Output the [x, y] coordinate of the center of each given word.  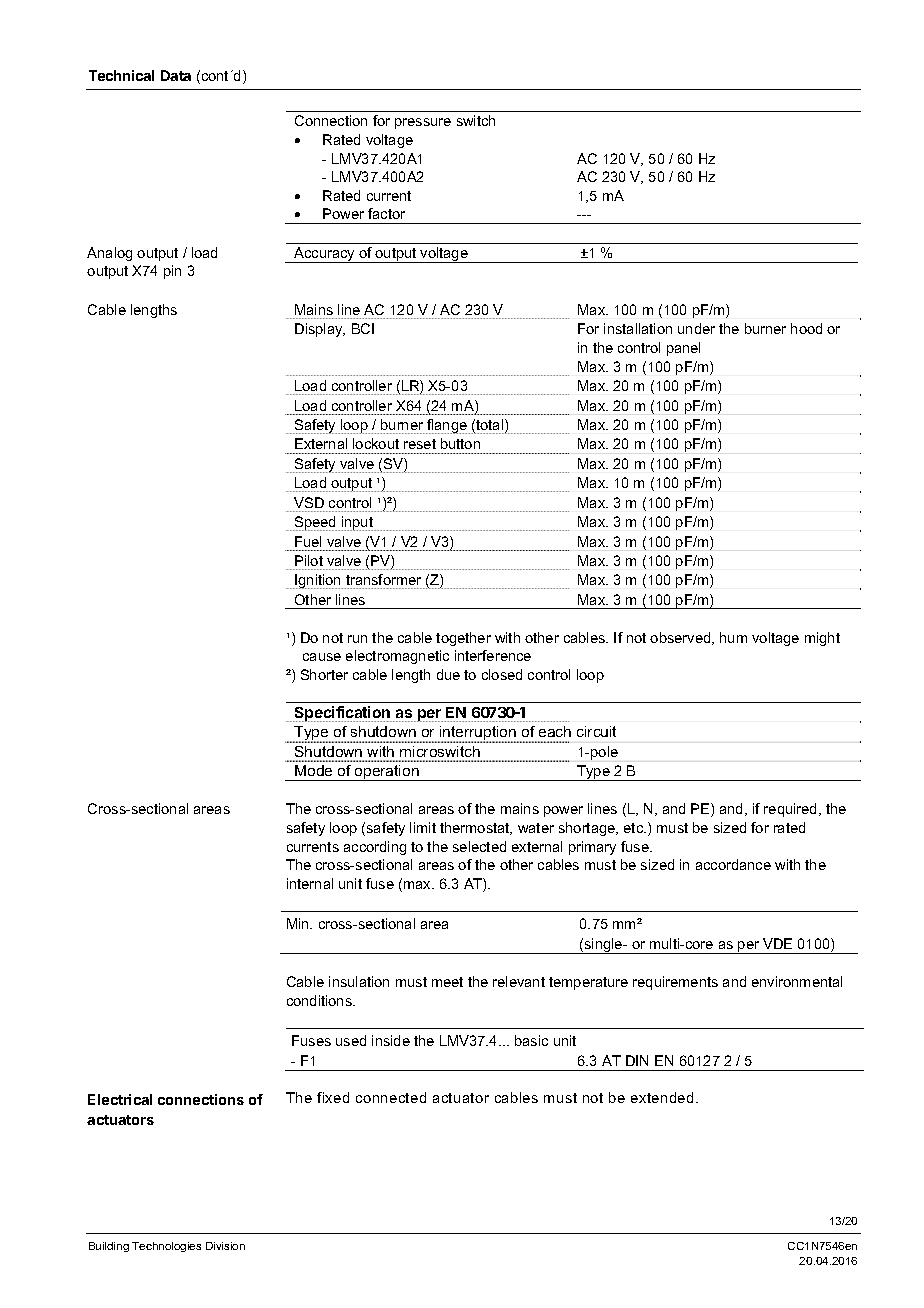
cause [322, 657]
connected [391, 1097]
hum [733, 637]
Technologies [166, 1247]
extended [662, 1097]
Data [176, 75]
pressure [423, 123]
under [696, 328]
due [448, 674]
